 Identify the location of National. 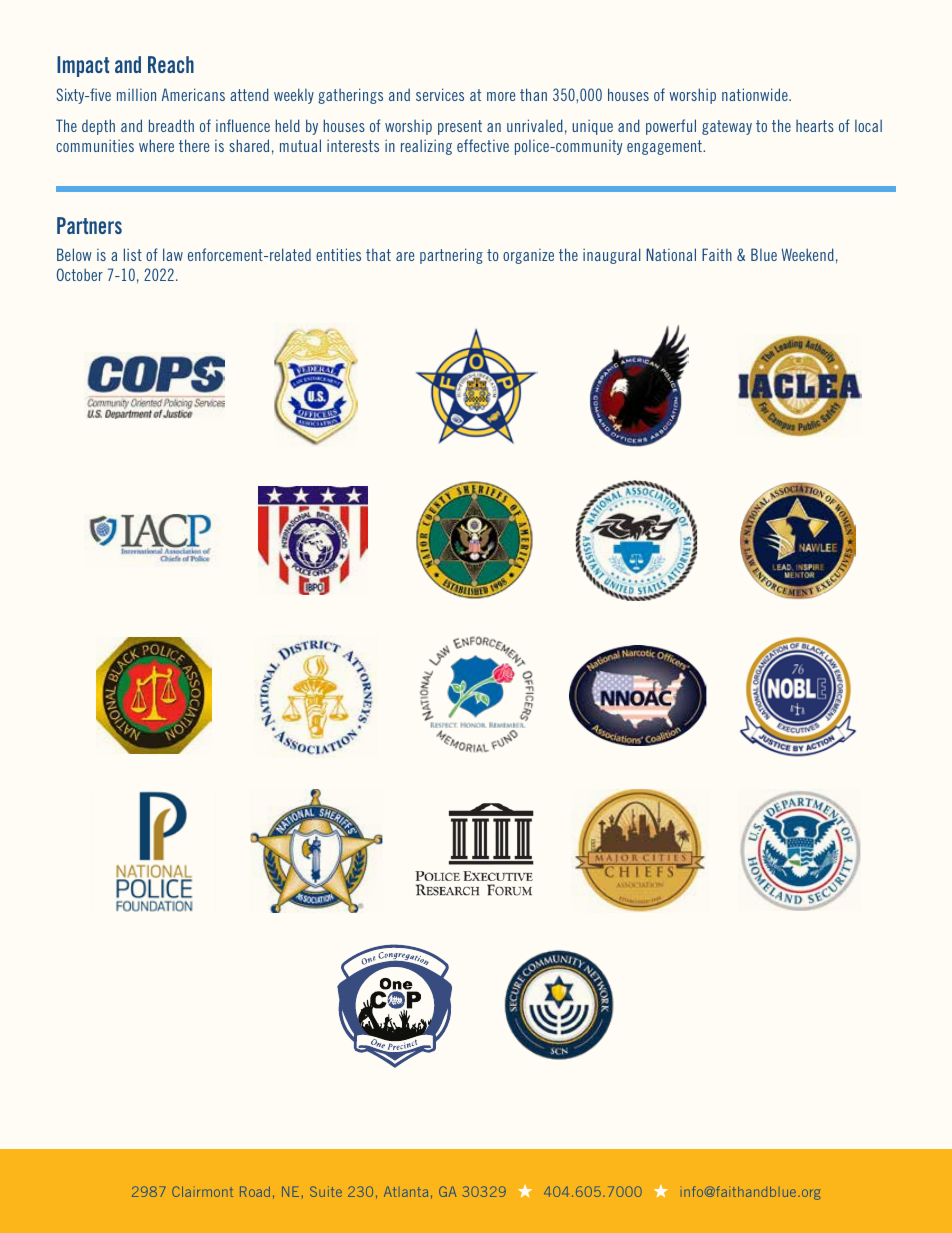
(671, 254).
